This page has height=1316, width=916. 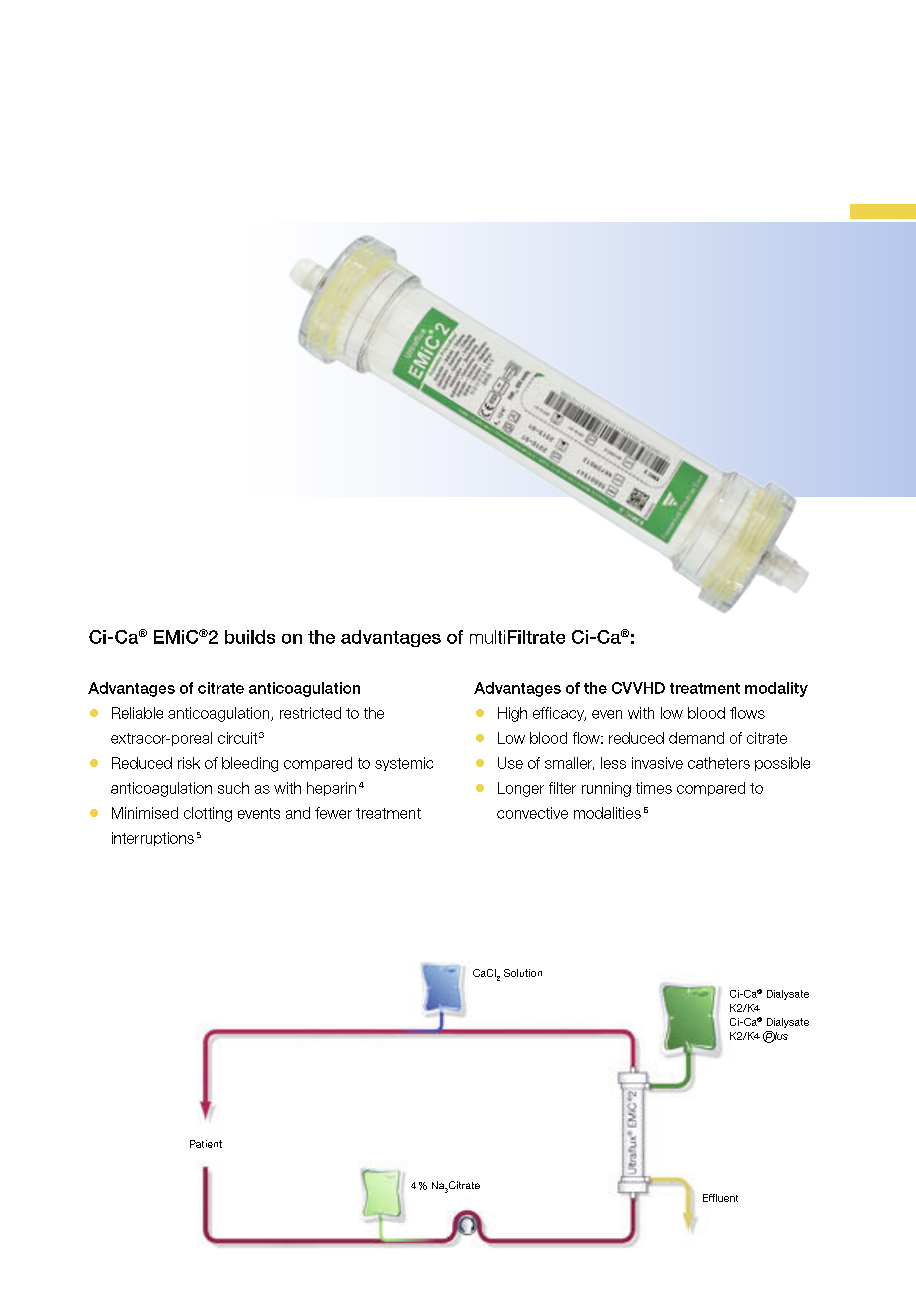 What do you see at coordinates (607, 813) in the page?
I see `modalities` at bounding box center [607, 813].
